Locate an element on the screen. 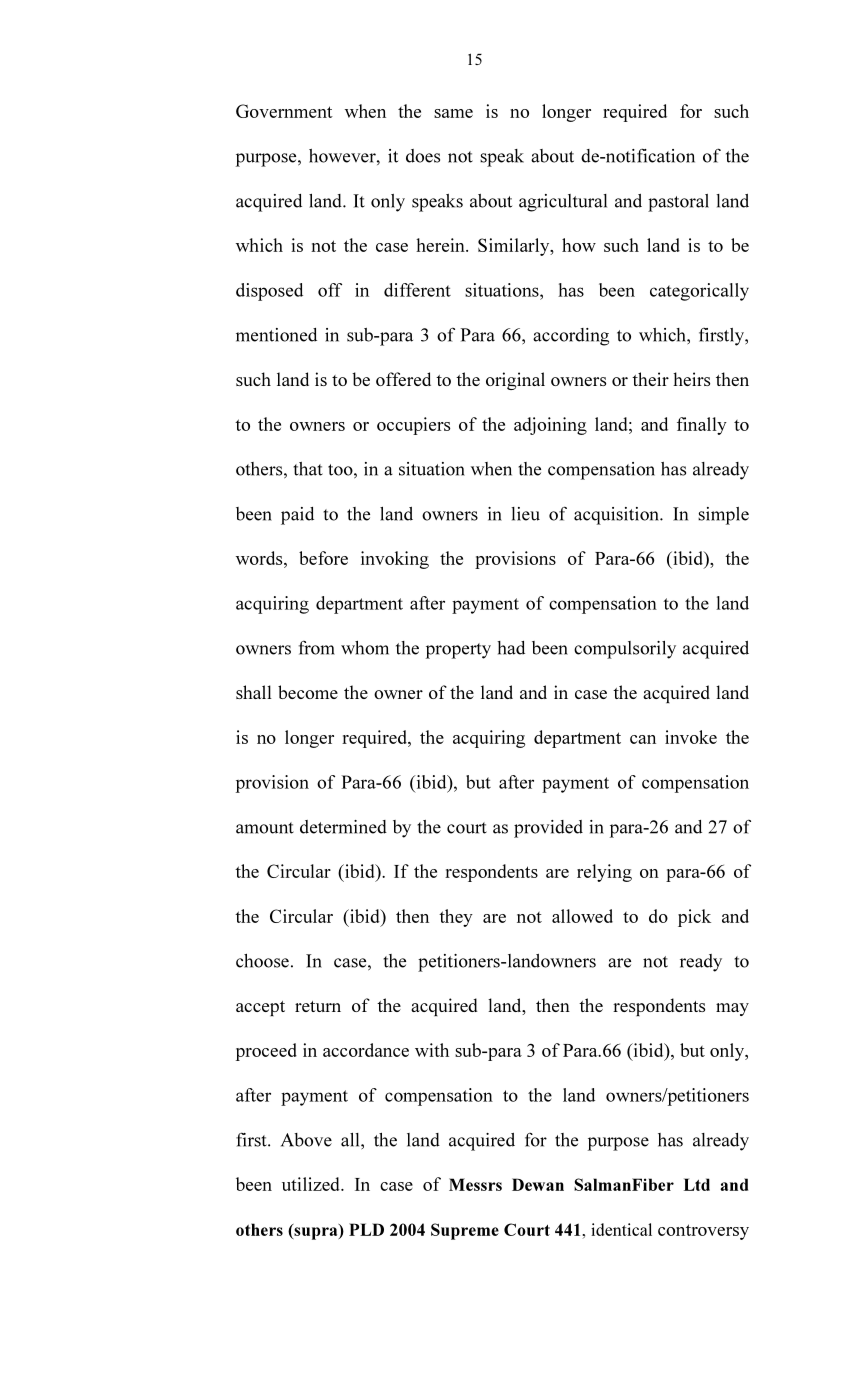 This screenshot has width=849, height=1400. lieu is located at coordinates (525, 514).
